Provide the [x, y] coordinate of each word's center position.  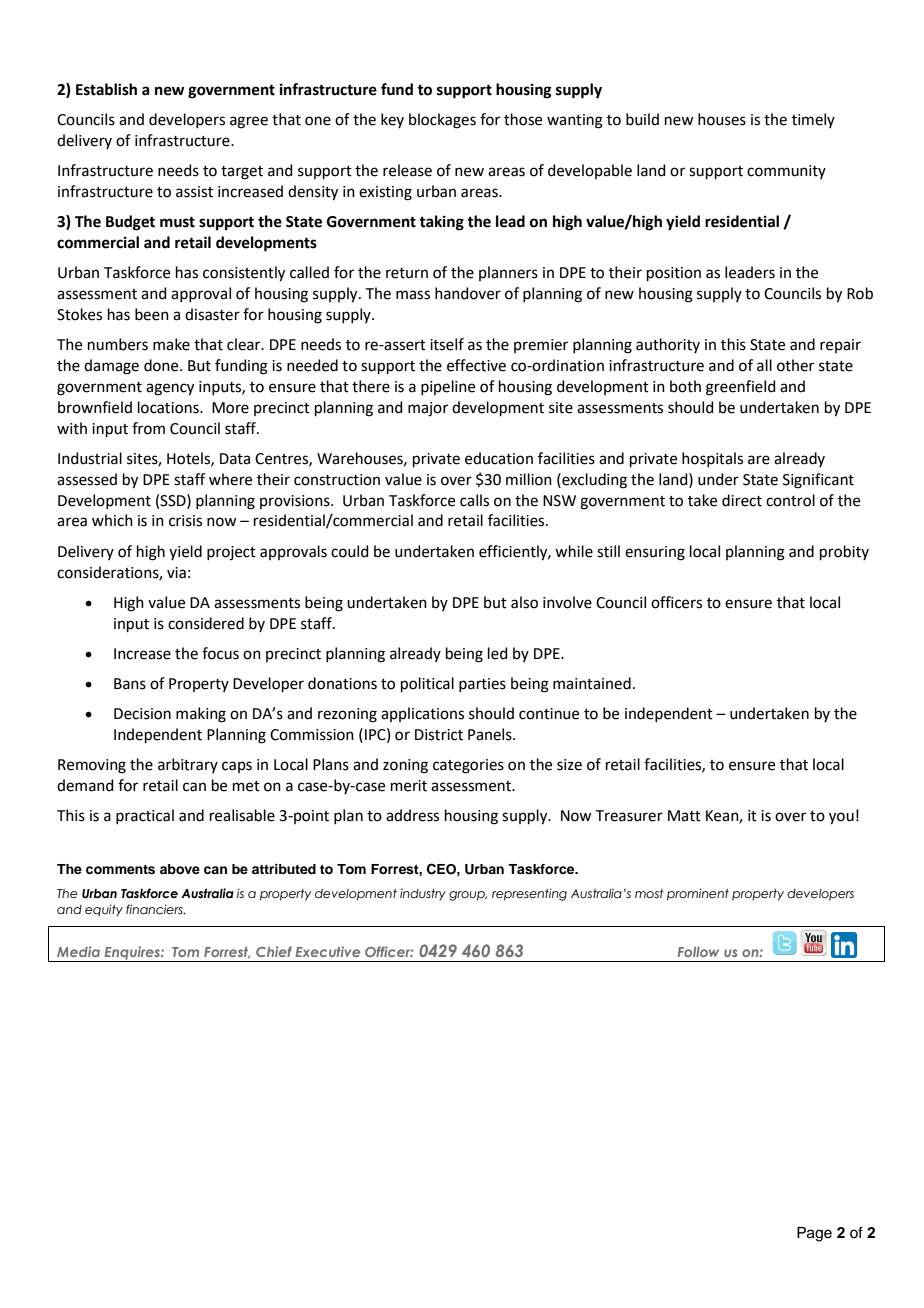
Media [78, 951]
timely [813, 120]
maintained [592, 683]
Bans [130, 684]
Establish [106, 89]
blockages [442, 121]
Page [814, 1234]
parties [482, 685]
